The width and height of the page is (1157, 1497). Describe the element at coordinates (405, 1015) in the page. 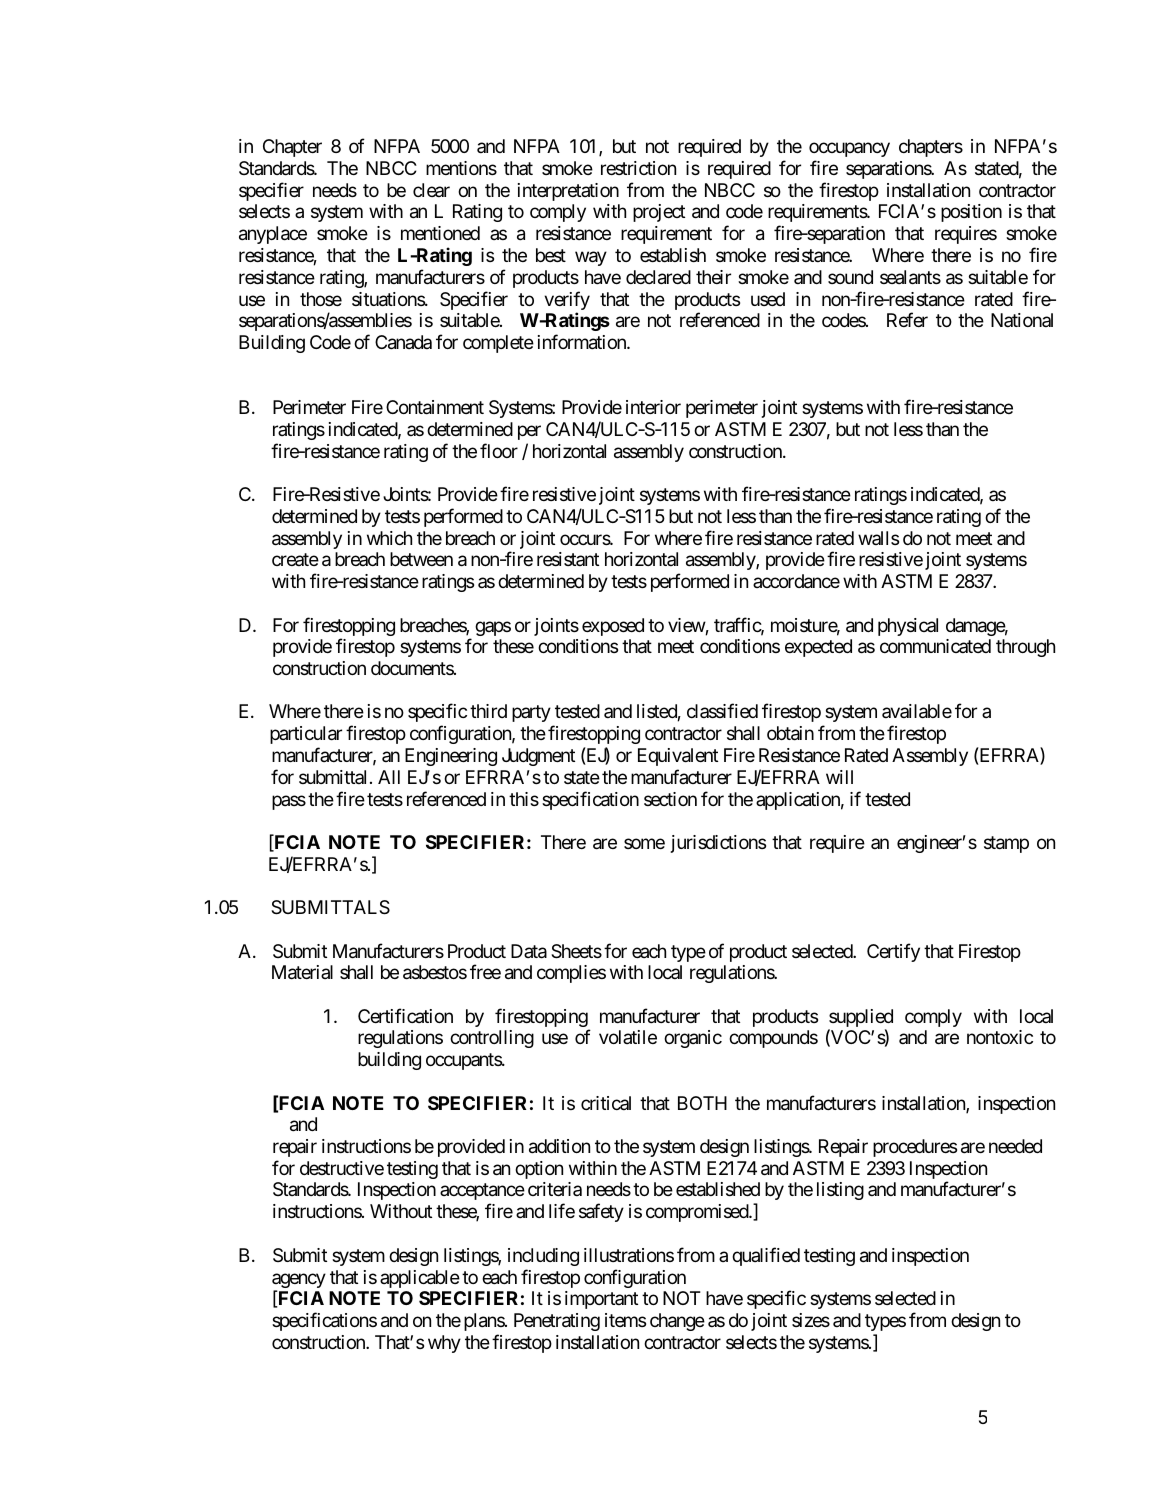

I see `Certification` at that location.
